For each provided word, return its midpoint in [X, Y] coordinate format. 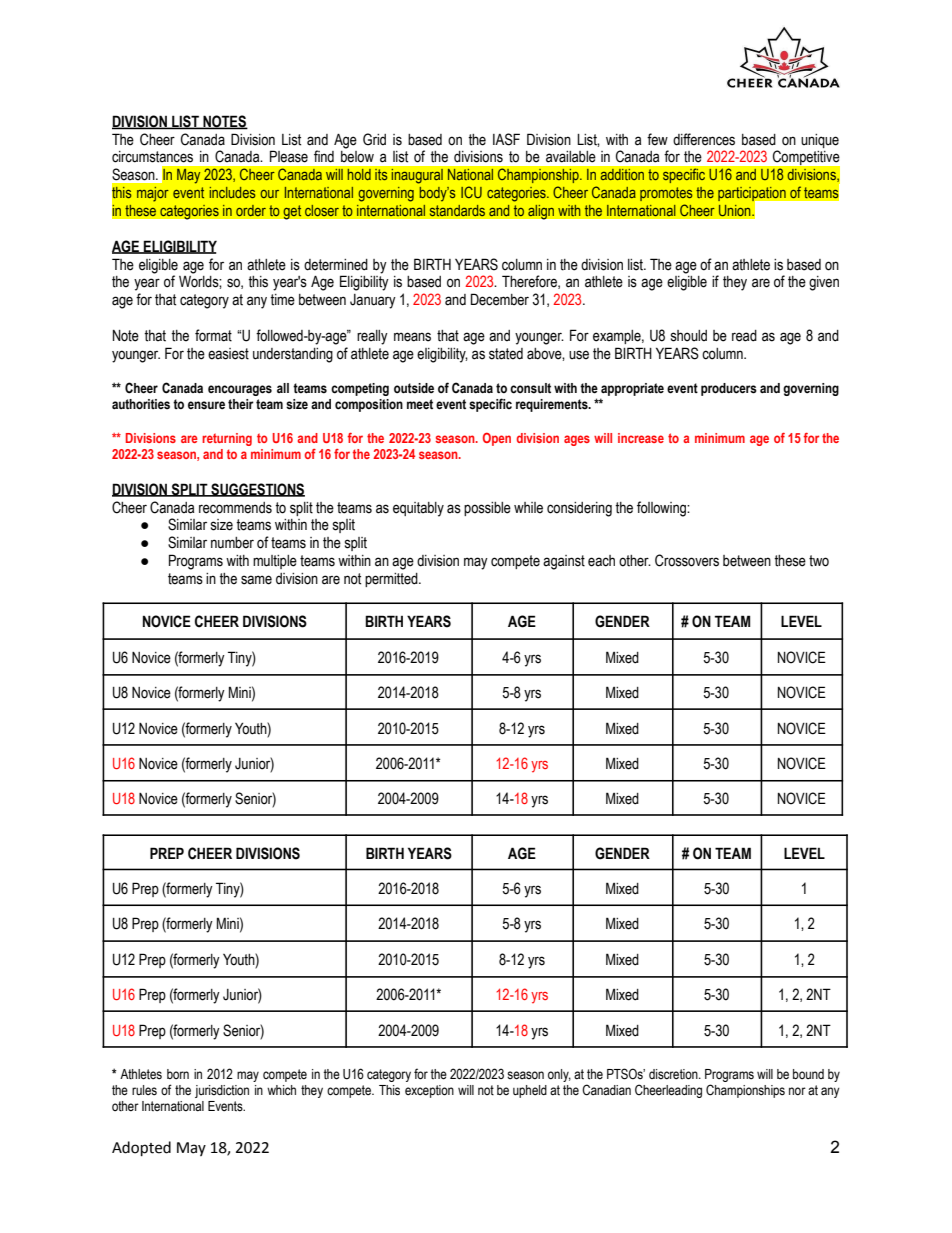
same [256, 580]
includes [233, 192]
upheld [530, 1091]
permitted [392, 580]
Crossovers [687, 560]
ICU [471, 192]
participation [753, 195]
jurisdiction [222, 1091]
